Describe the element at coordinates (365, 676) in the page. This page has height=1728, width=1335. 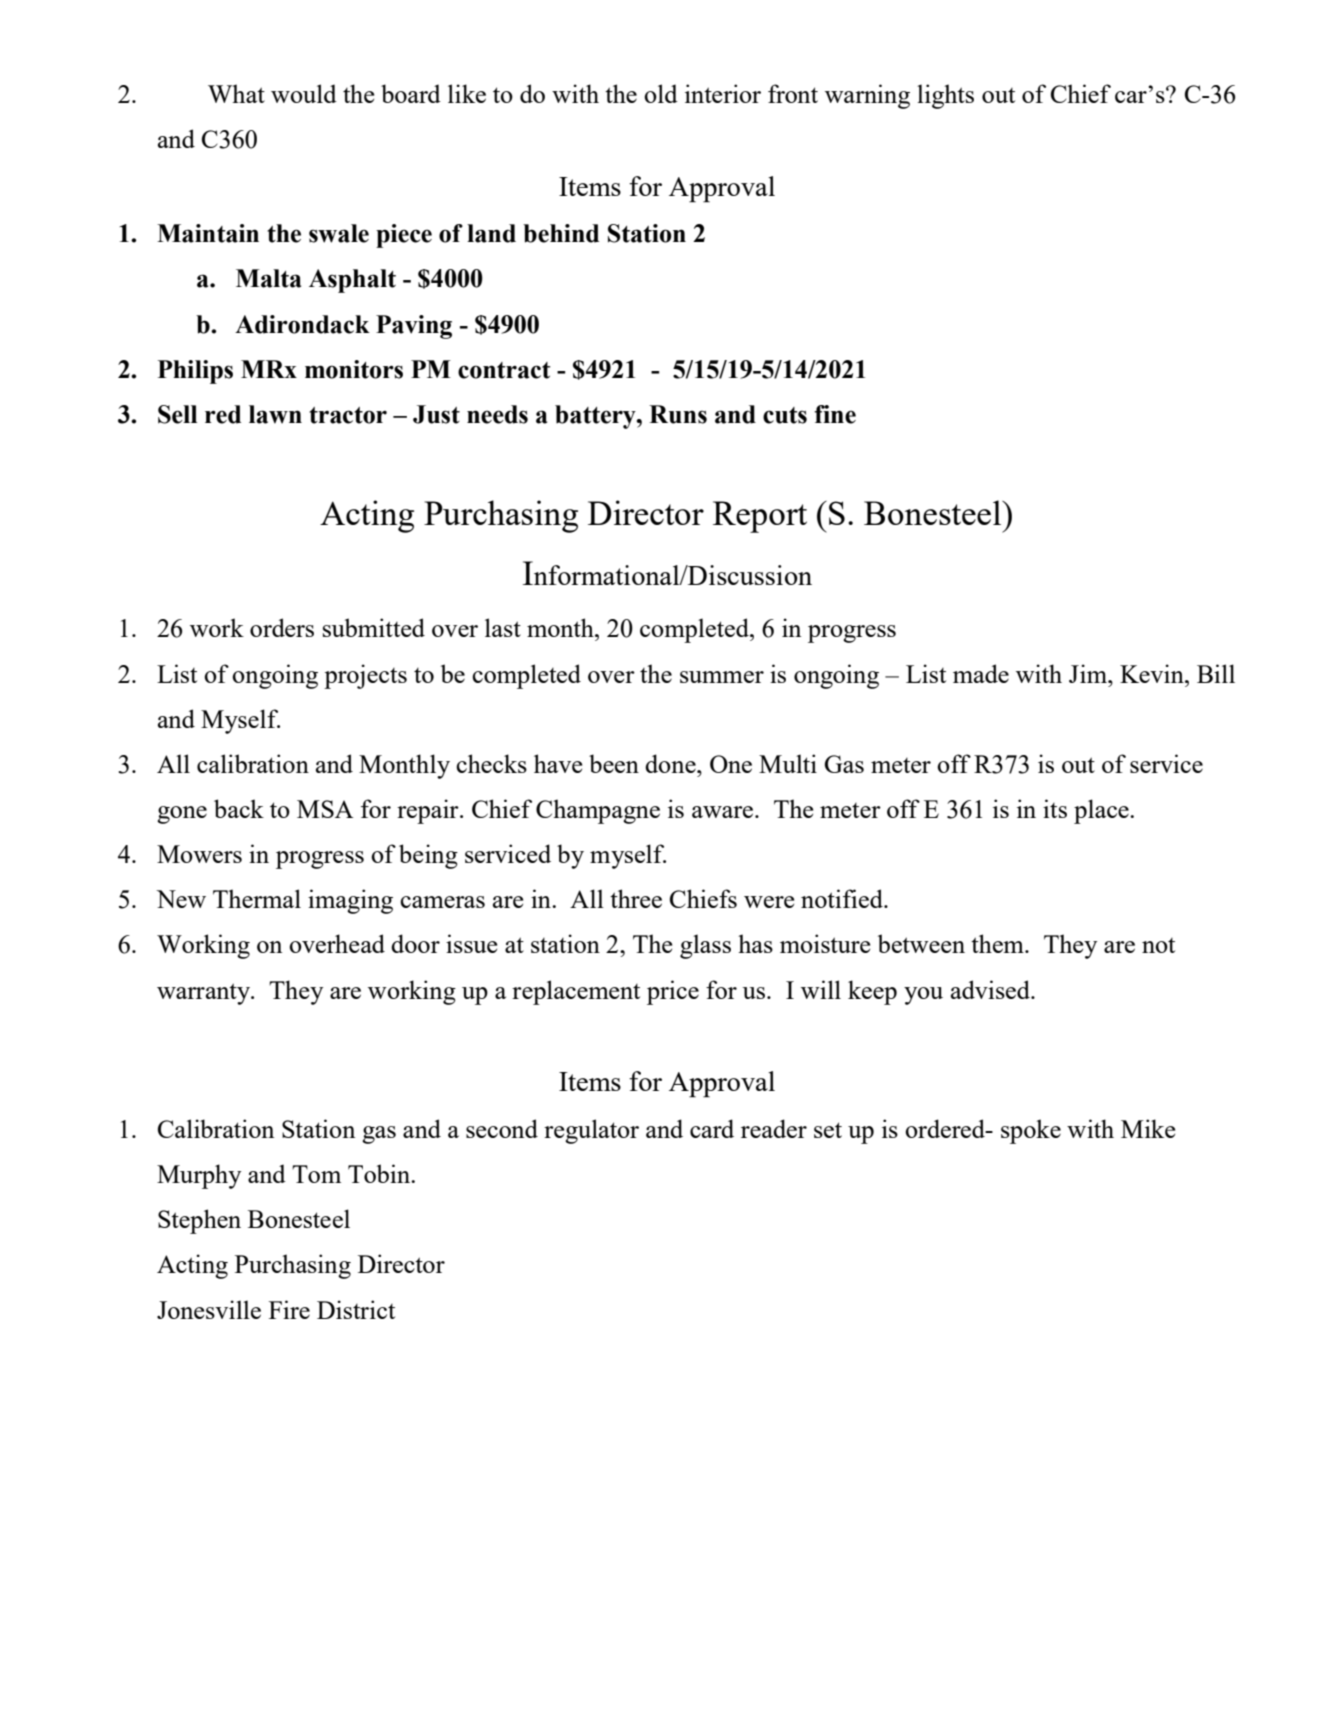
I see `projects` at that location.
